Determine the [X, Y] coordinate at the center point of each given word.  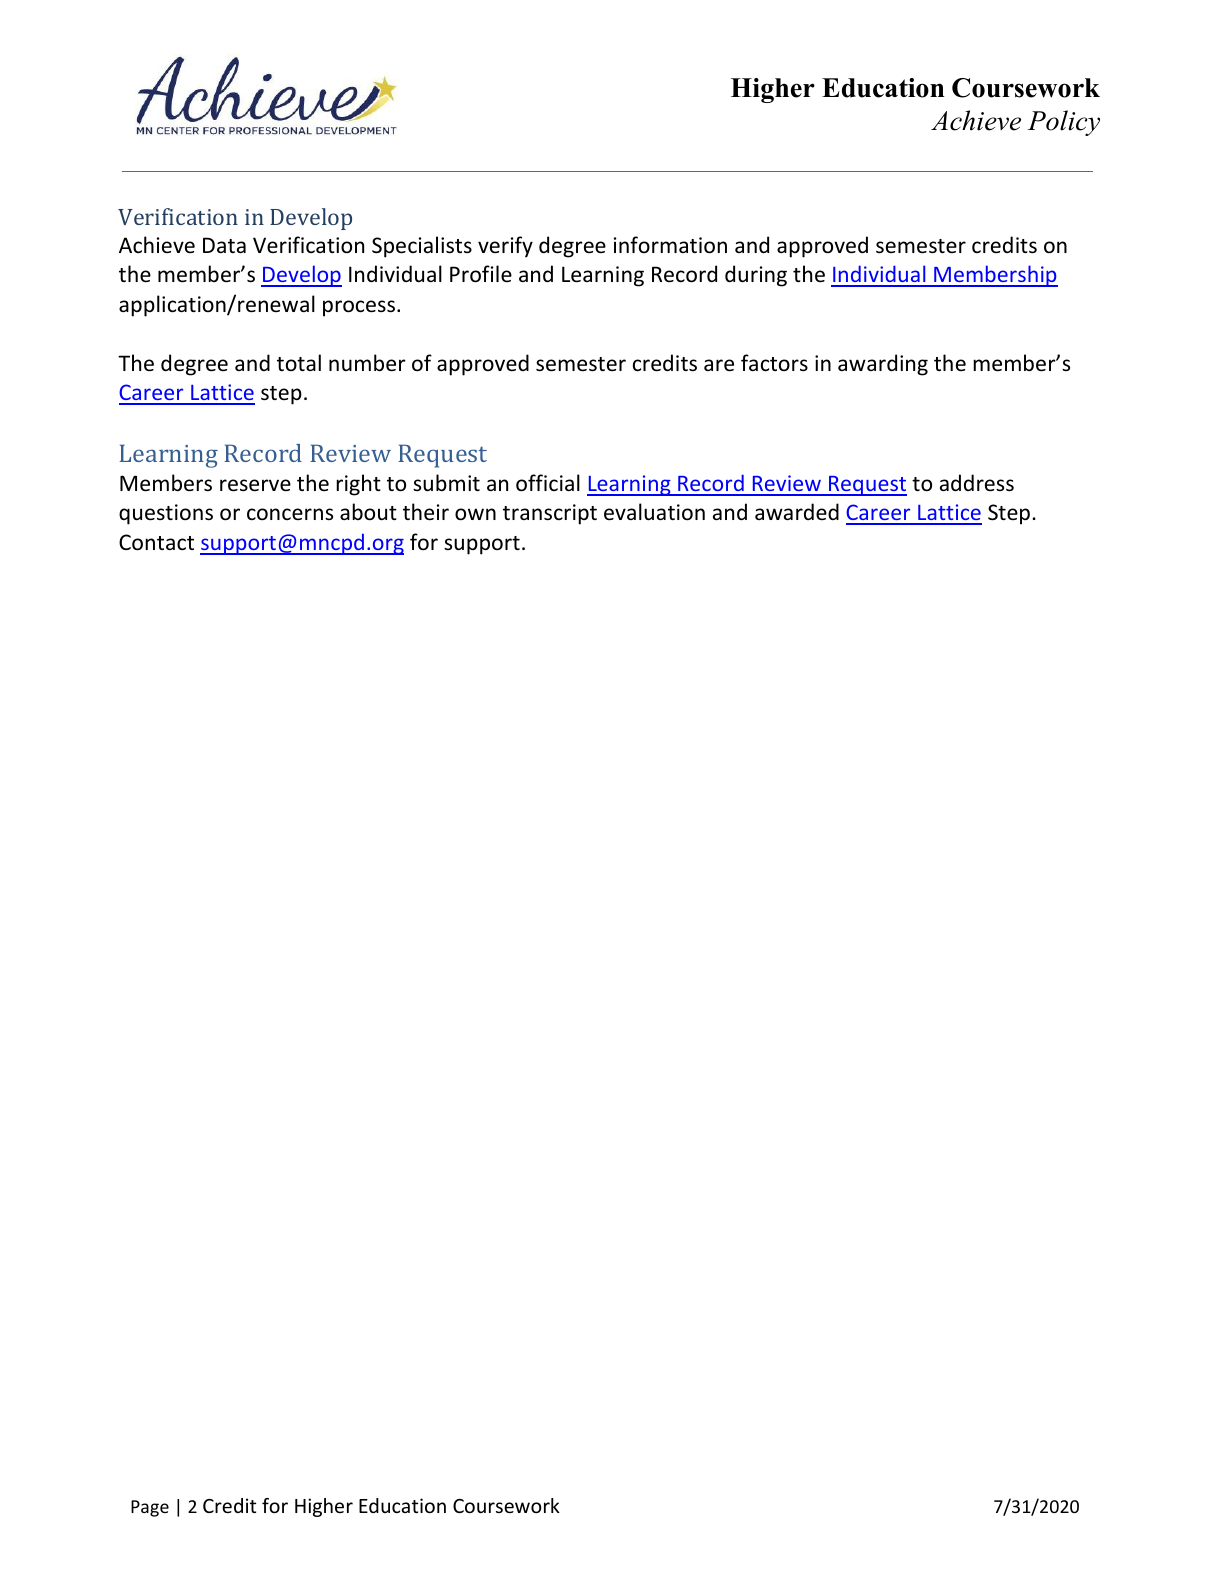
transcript [550, 514]
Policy [1064, 123]
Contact [156, 542]
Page [150, 1508]
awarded [797, 511]
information [670, 245]
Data [224, 245]
